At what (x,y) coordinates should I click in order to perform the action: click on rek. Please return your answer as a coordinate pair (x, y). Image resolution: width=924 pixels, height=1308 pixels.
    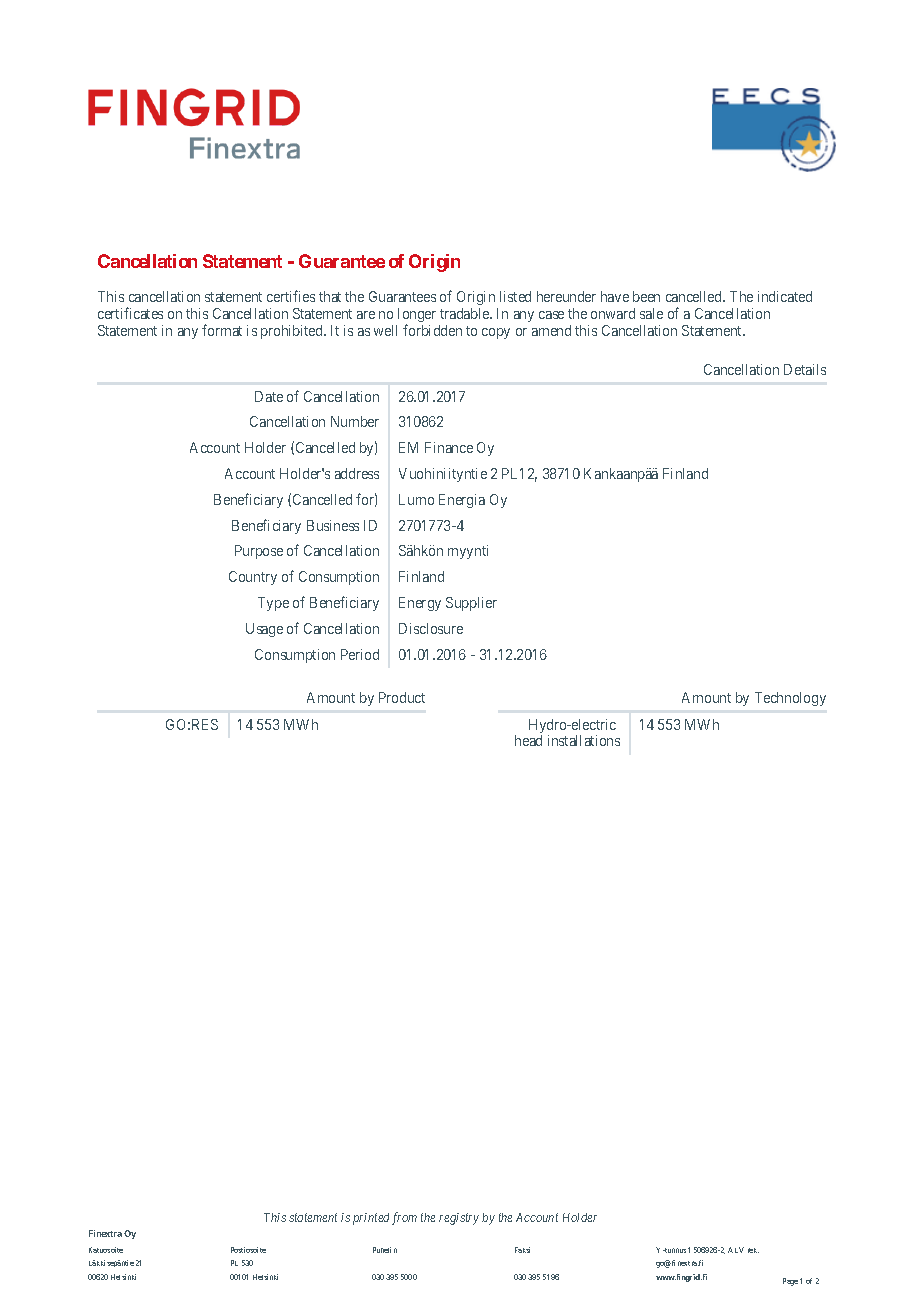
    Looking at the image, I should click on (753, 1250).
